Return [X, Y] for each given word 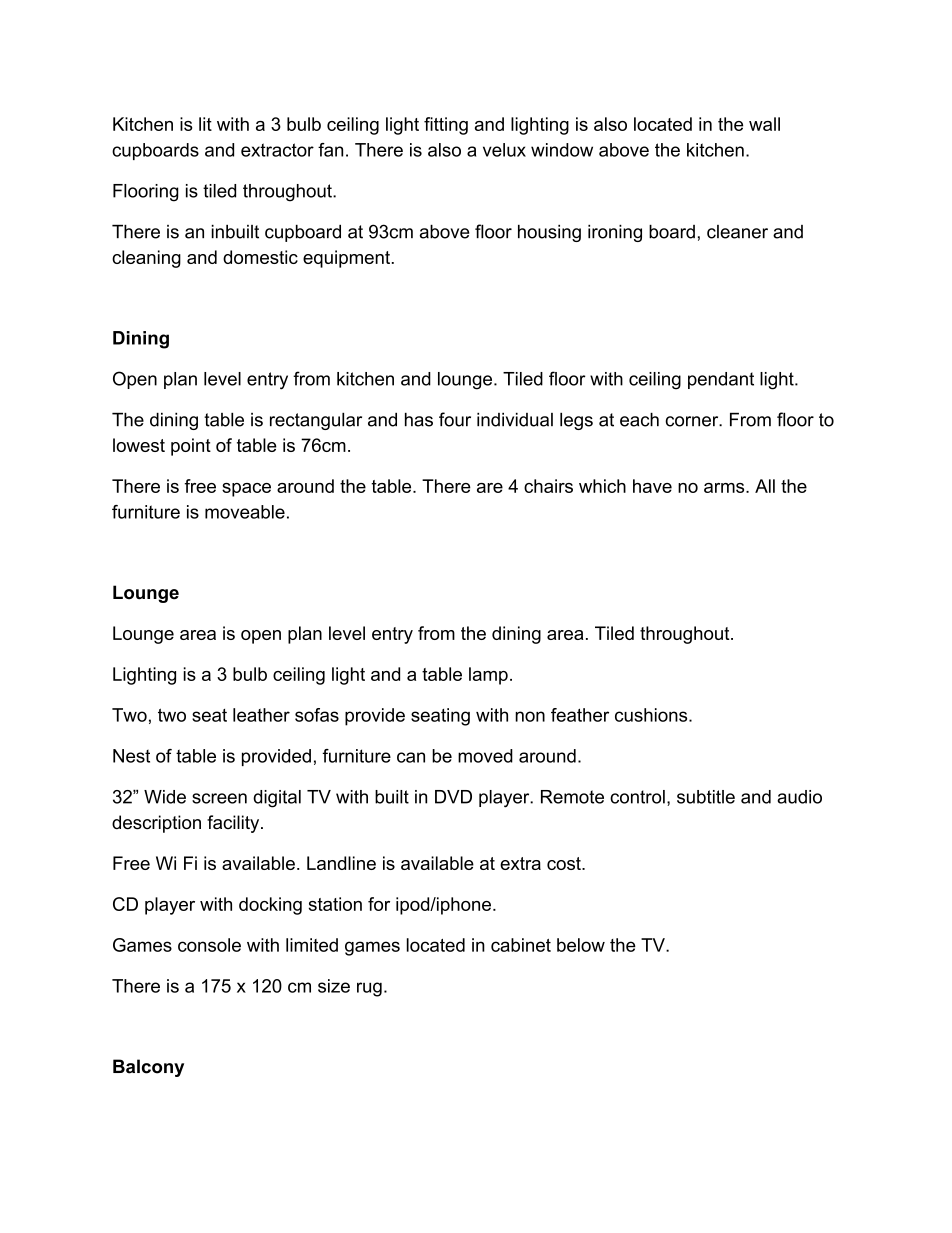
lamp [488, 676]
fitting [446, 126]
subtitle [706, 797]
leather [261, 715]
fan [330, 150]
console [209, 945]
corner [693, 421]
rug [369, 989]
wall [764, 124]
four [455, 419]
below [581, 945]
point [191, 447]
